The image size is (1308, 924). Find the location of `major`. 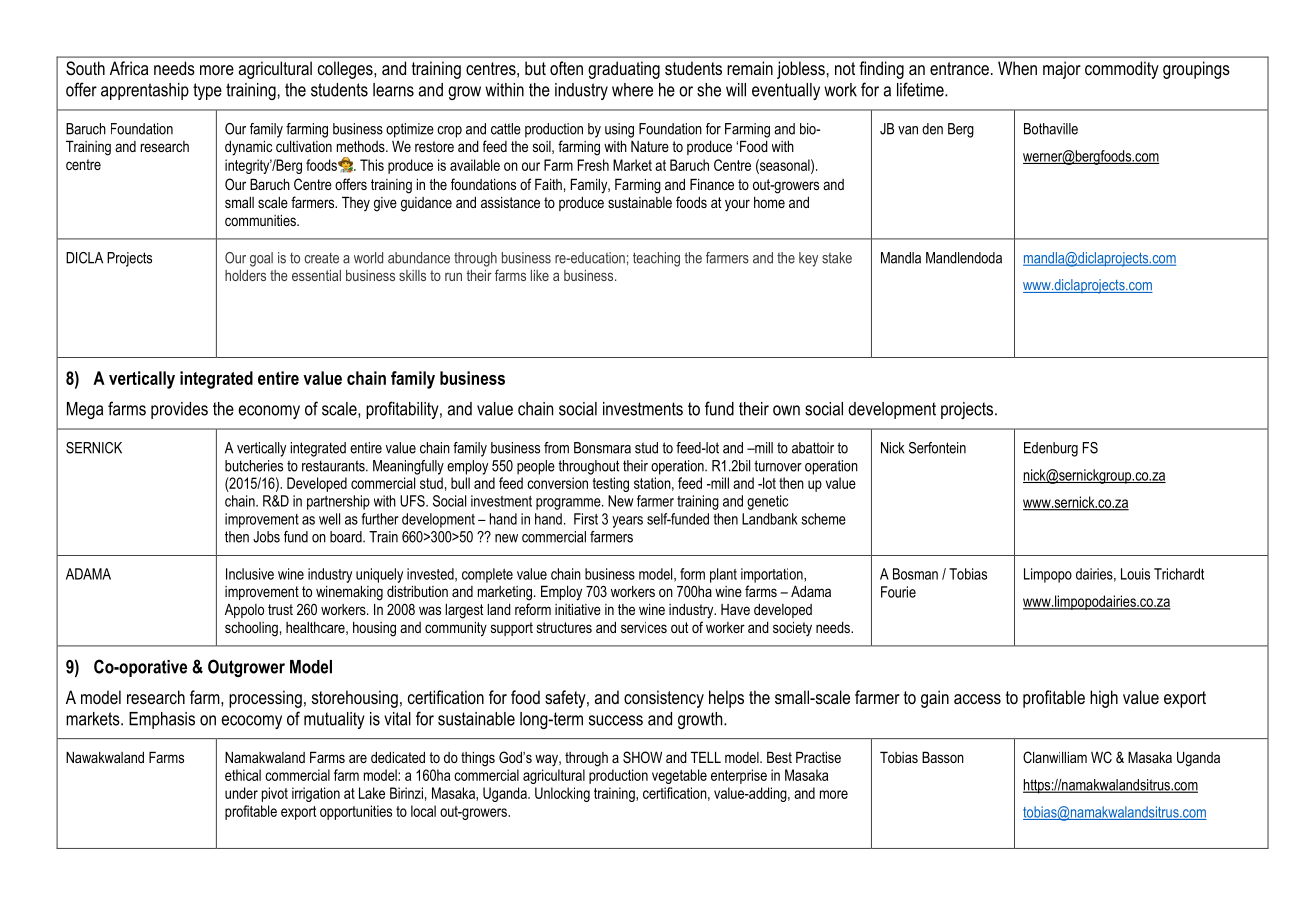

major is located at coordinates (1062, 70).
